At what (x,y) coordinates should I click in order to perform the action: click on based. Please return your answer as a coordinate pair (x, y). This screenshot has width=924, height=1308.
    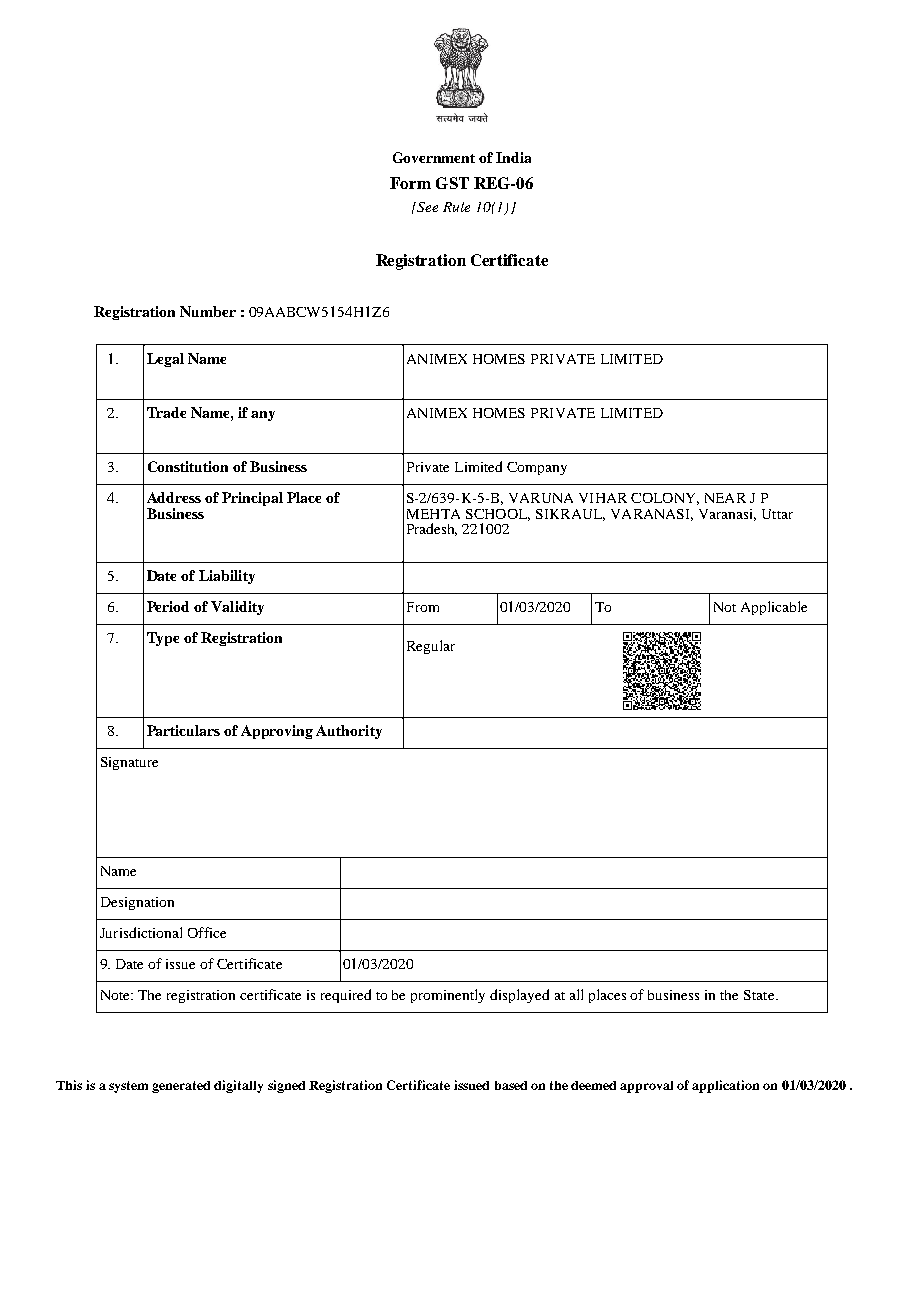
    Looking at the image, I should click on (511, 1085).
